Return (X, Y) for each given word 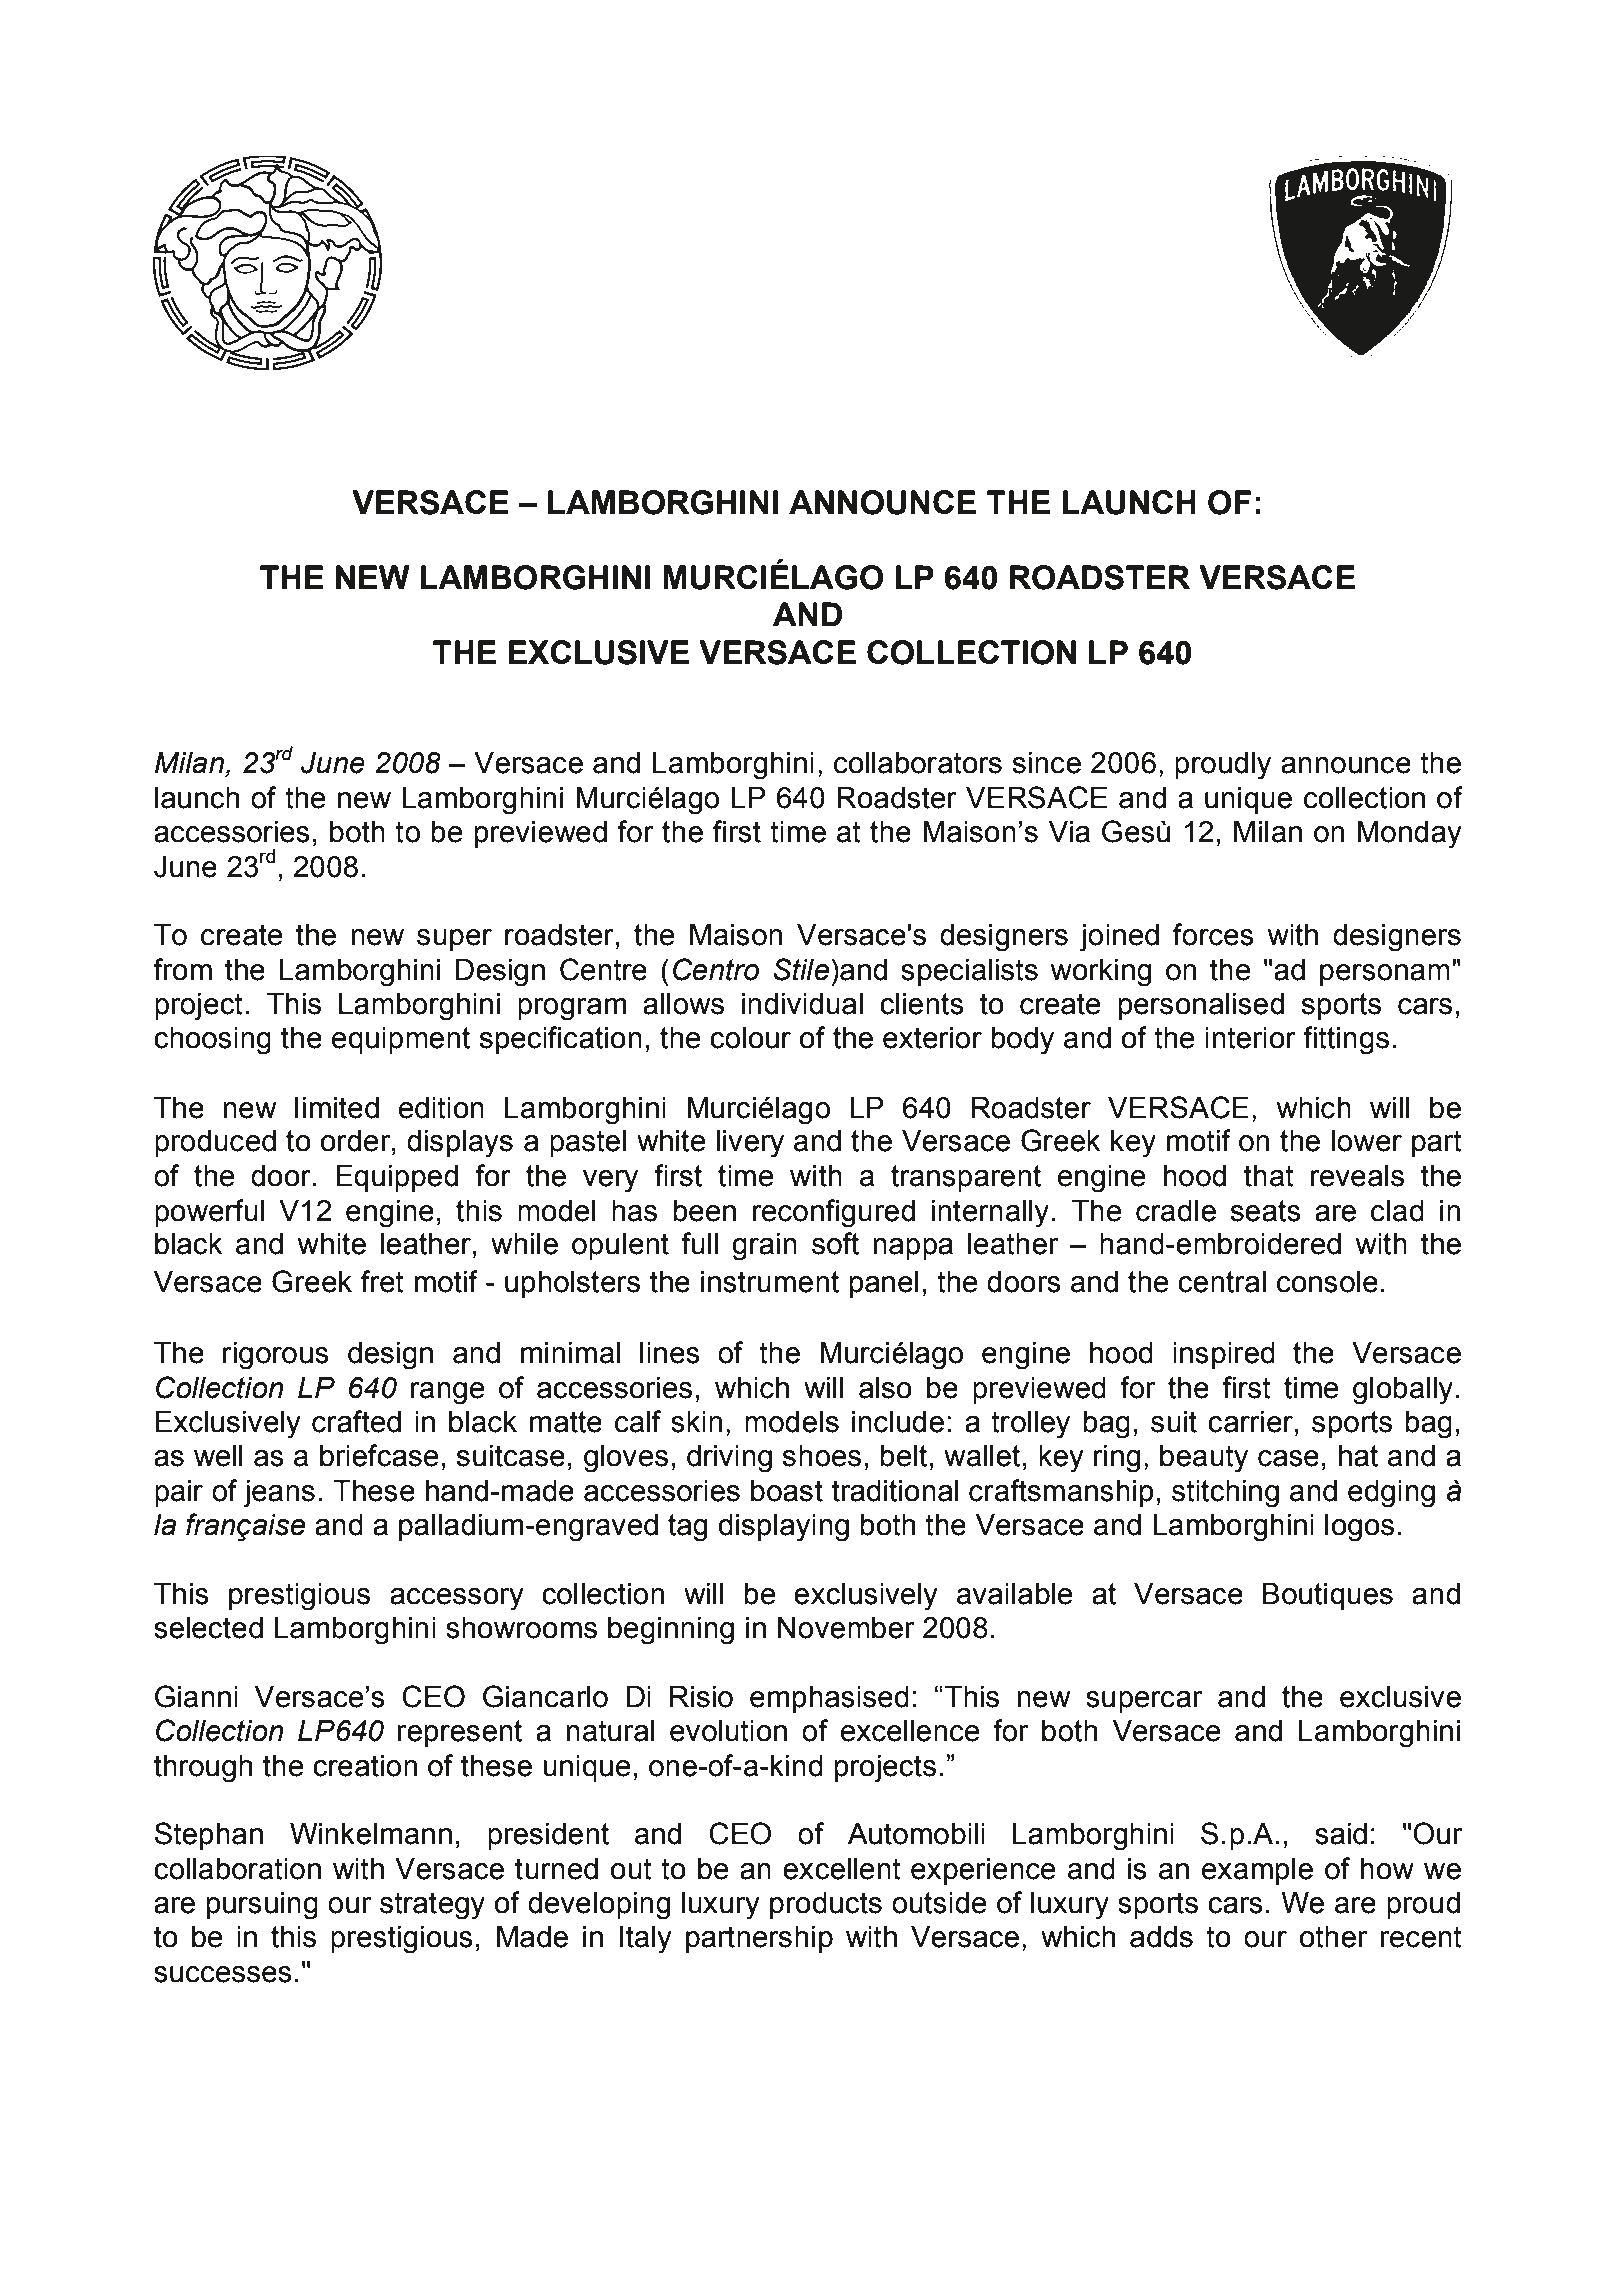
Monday (1409, 835)
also (885, 1388)
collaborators (918, 763)
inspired (1224, 1355)
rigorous (276, 1356)
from (182, 969)
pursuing (262, 1906)
